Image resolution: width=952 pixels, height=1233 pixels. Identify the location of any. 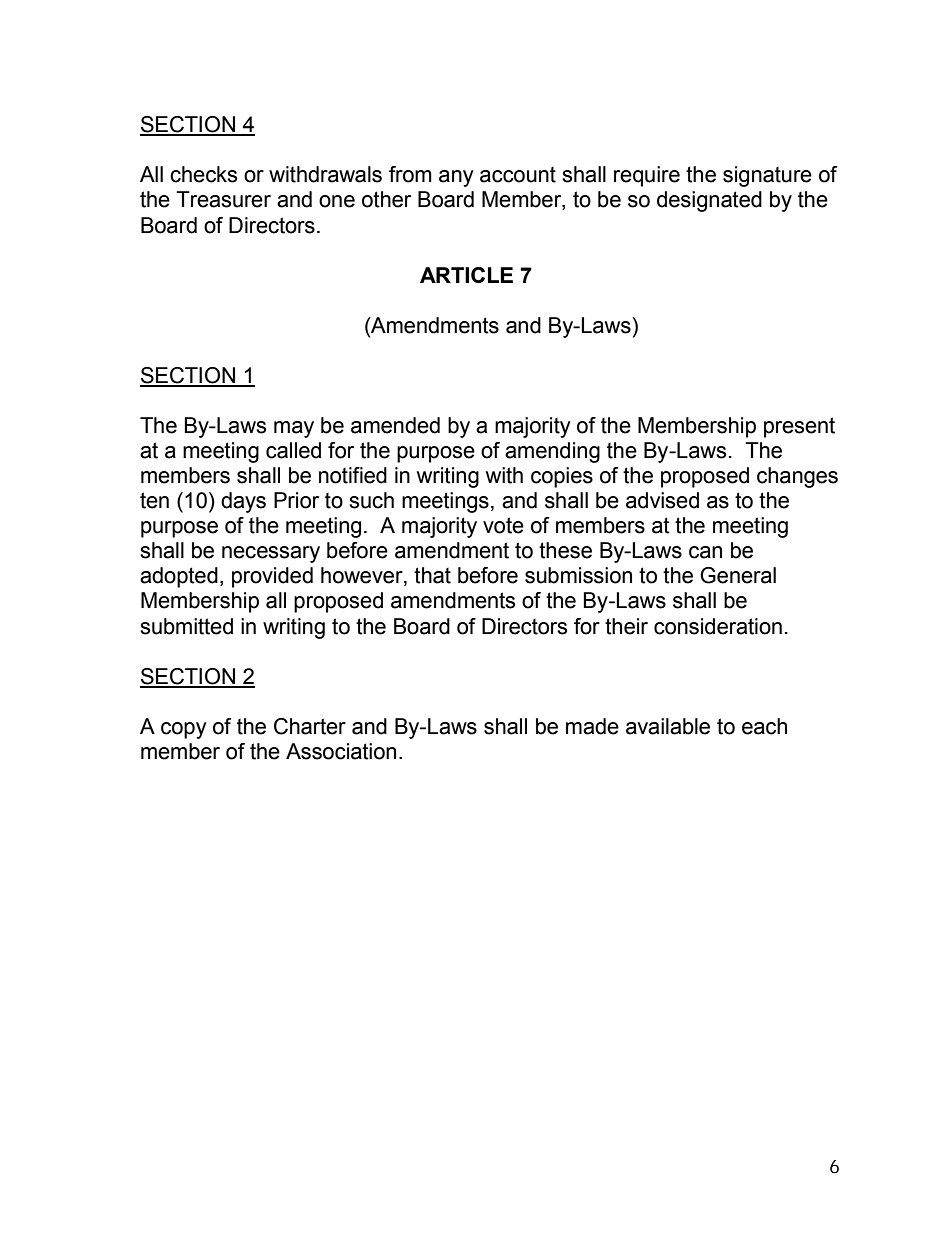
(456, 178).
